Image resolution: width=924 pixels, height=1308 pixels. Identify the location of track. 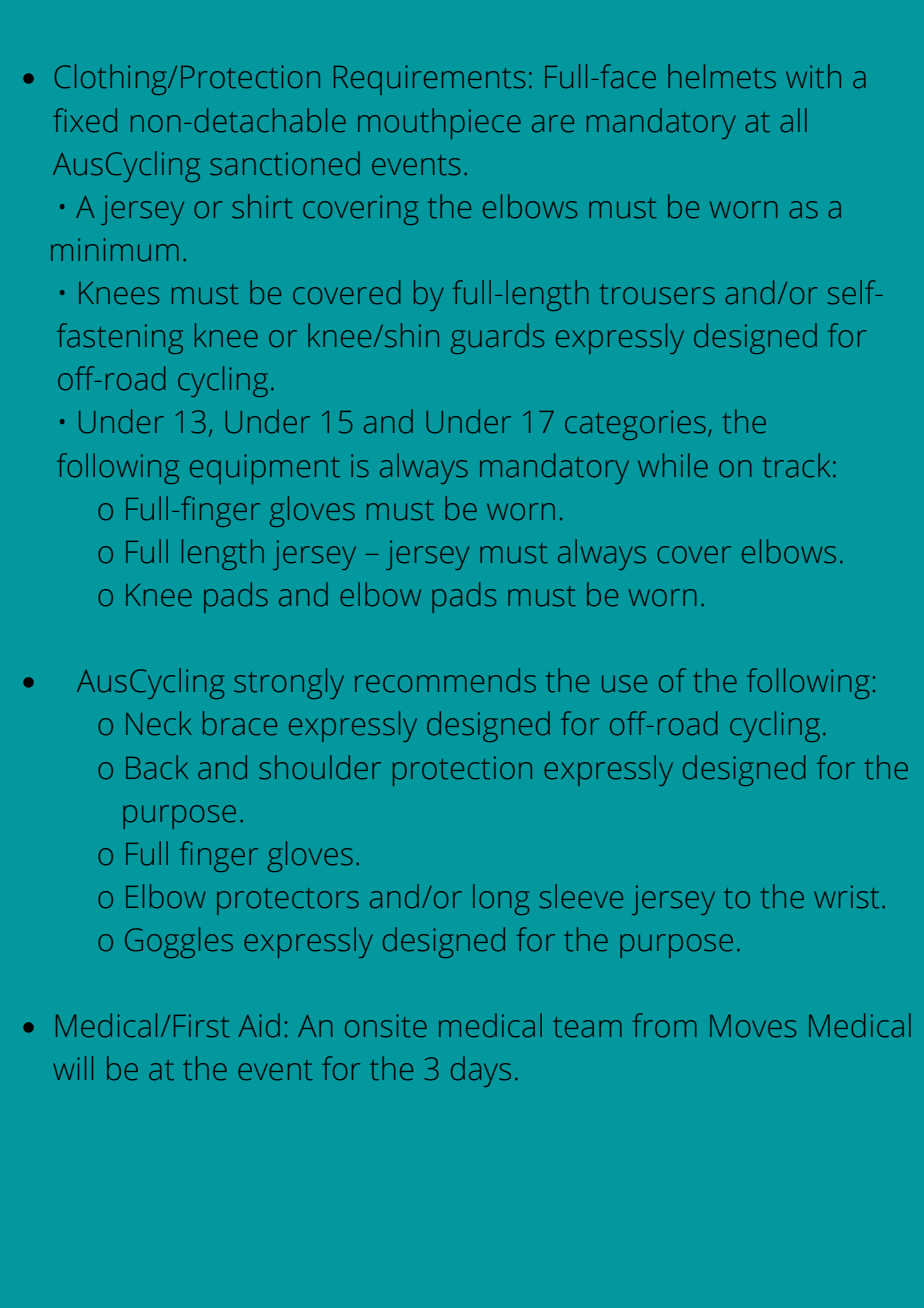
(796, 465).
